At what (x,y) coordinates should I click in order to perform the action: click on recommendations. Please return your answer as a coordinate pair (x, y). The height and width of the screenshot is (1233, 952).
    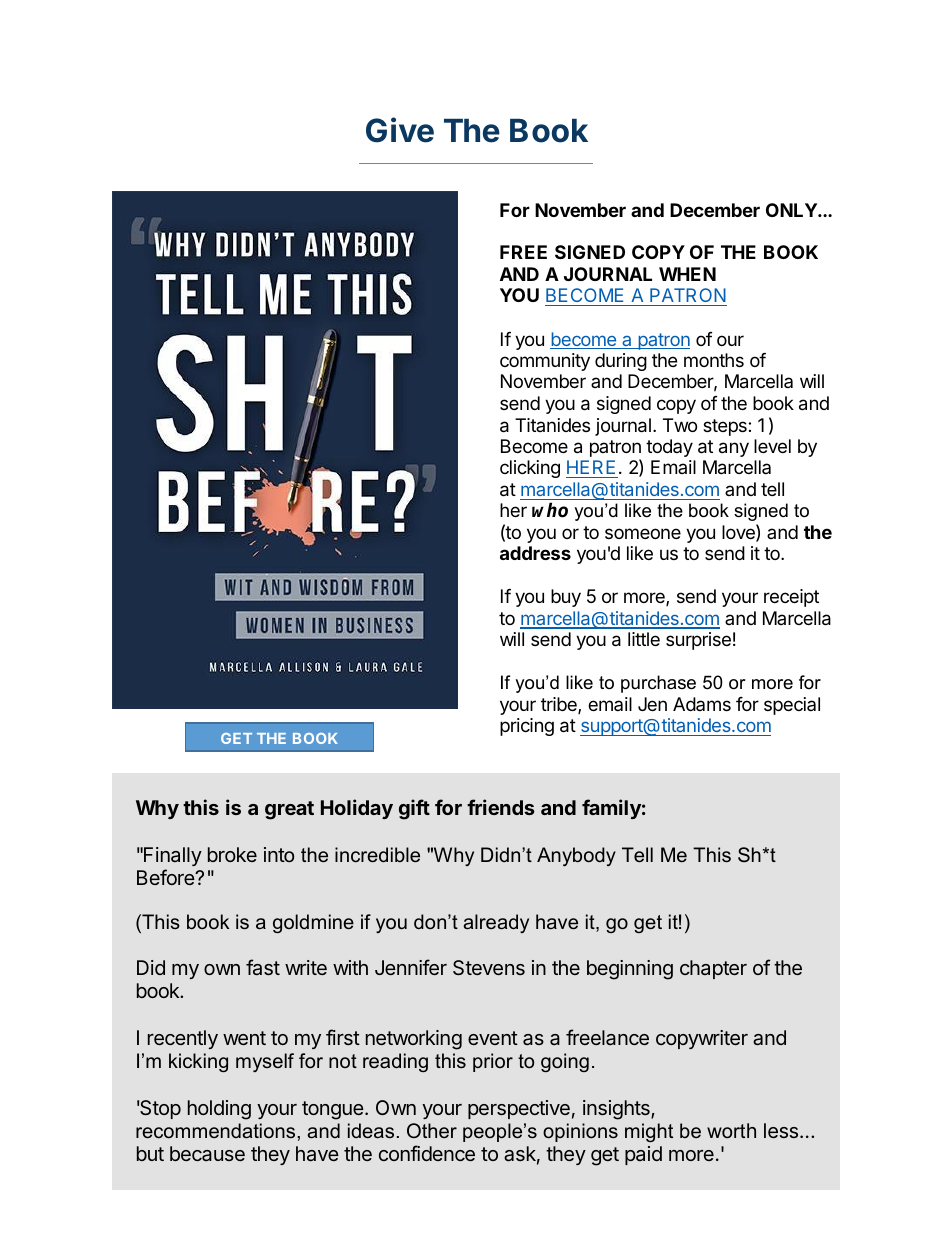
    Looking at the image, I should click on (215, 1130).
